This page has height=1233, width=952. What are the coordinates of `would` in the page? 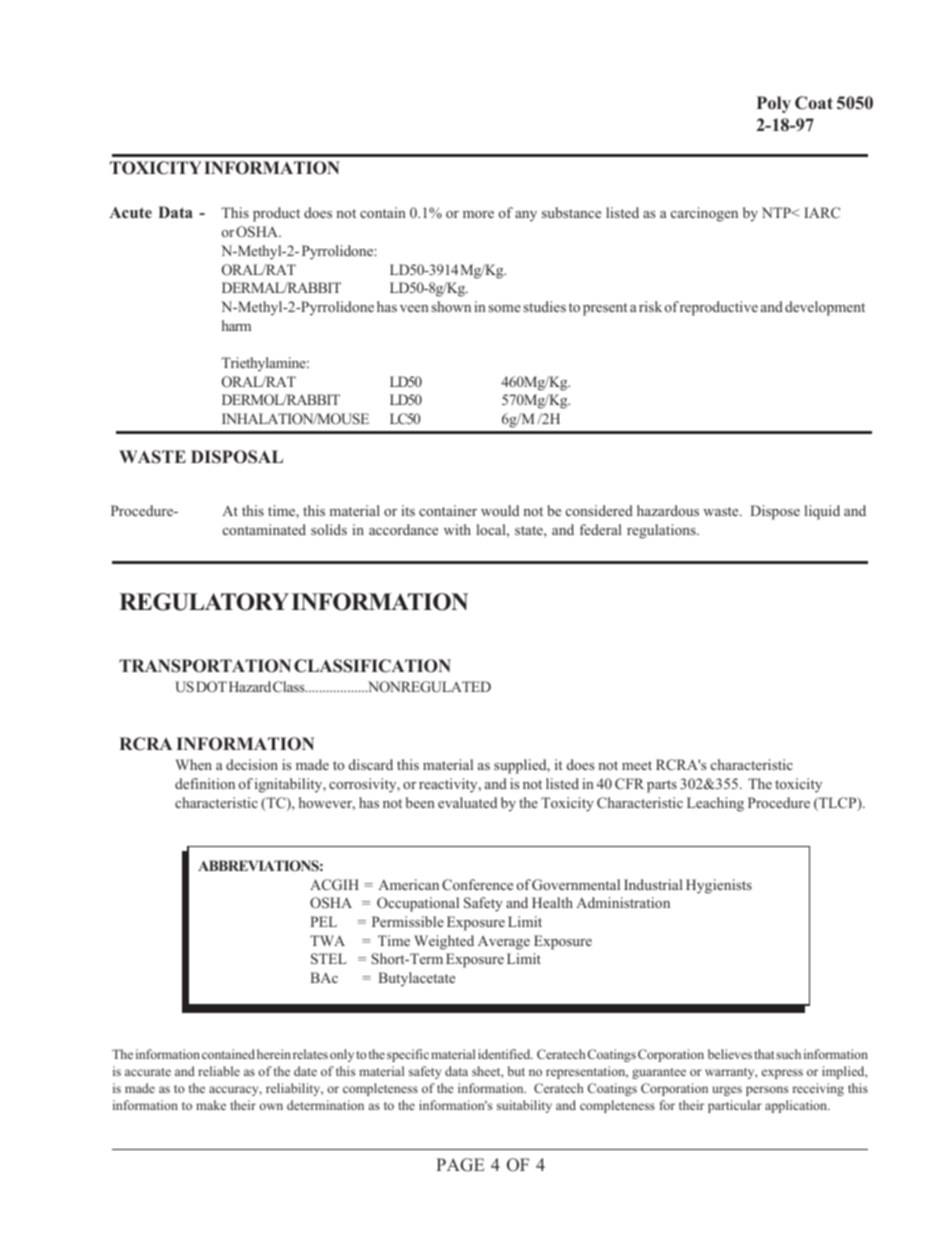 It's located at (500, 510).
